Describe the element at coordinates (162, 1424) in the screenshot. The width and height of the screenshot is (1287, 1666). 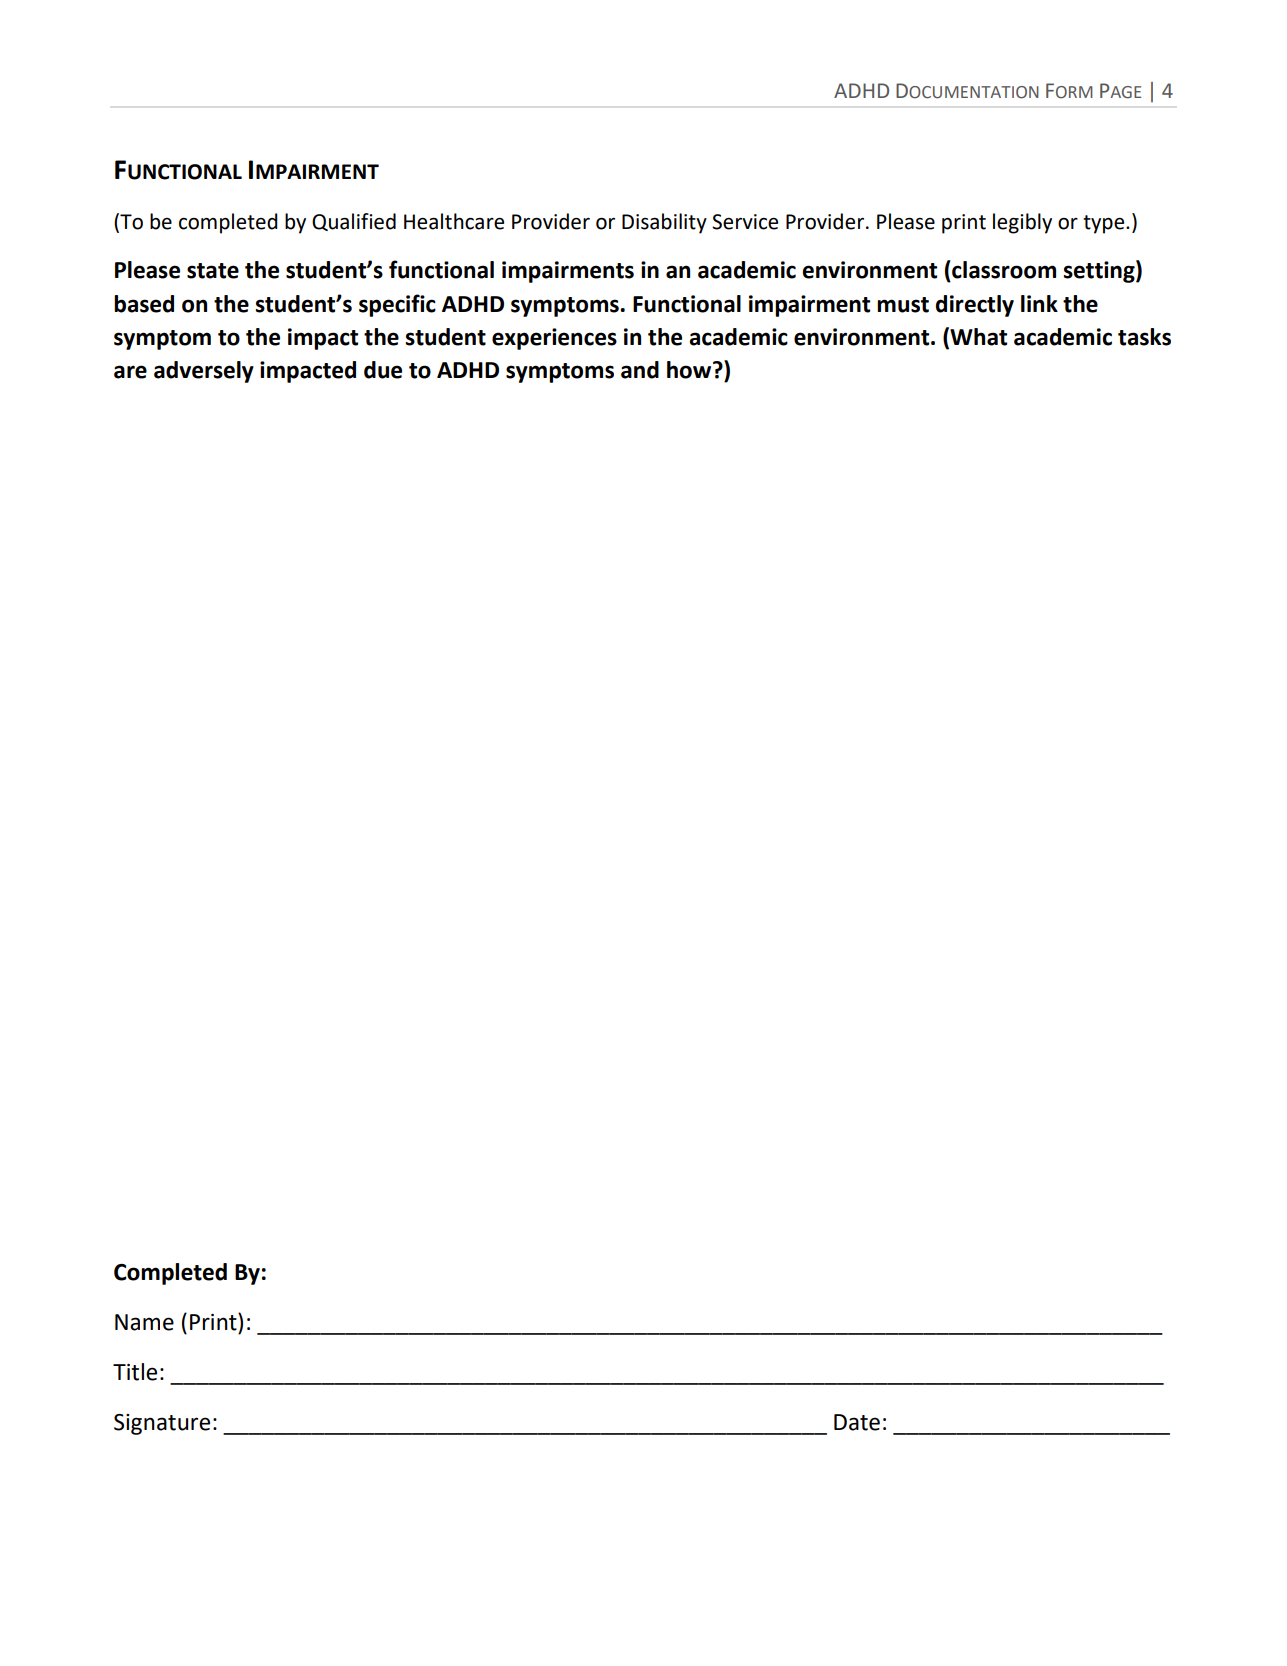
I see `Signature` at that location.
